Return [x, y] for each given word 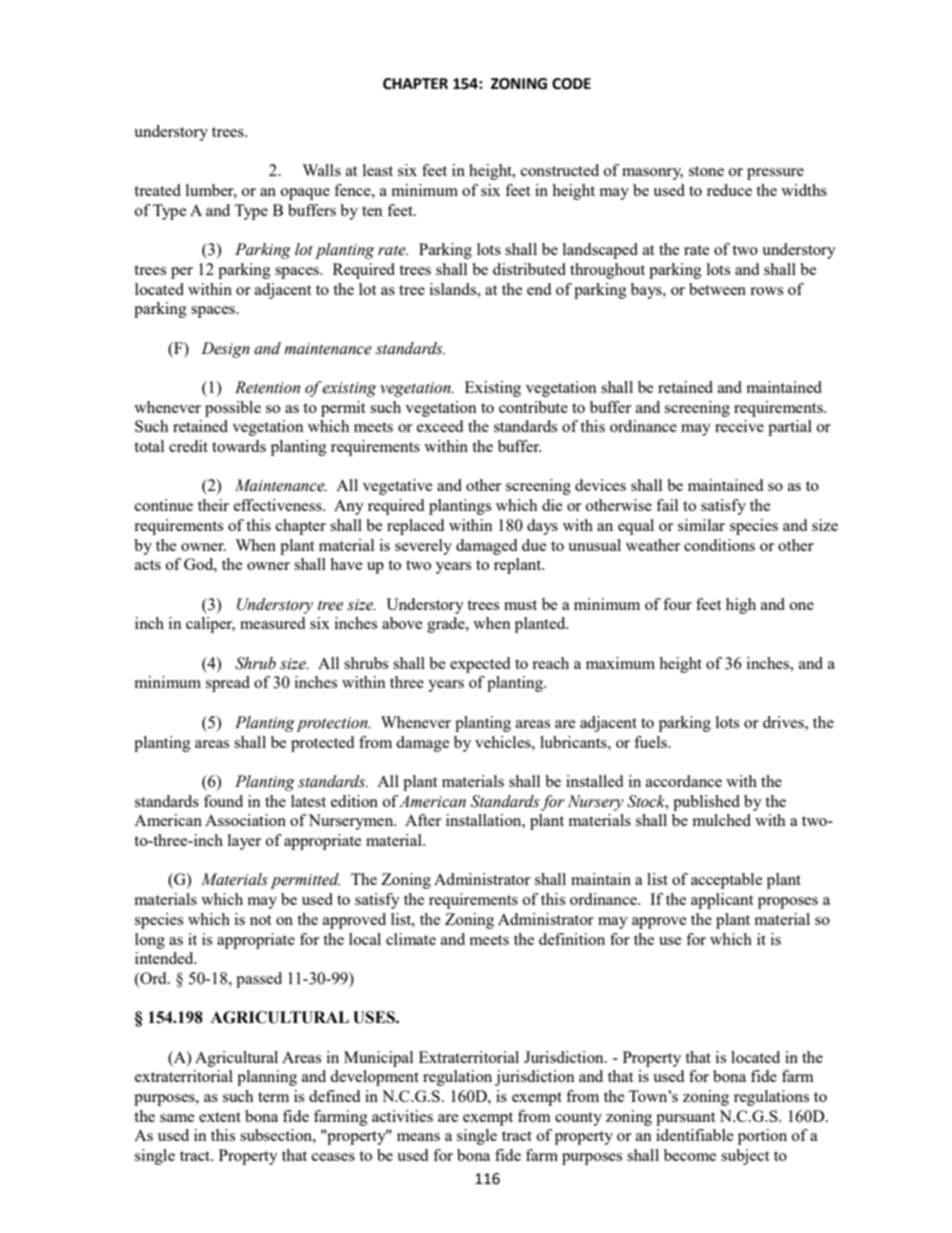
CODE [571, 84]
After [423, 820]
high [741, 606]
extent [220, 1117]
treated [157, 190]
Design [225, 350]
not [260, 920]
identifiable [694, 1135]
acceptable [726, 881]
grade [447, 625]
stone [706, 171]
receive [739, 426]
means [418, 1137]
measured [272, 623]
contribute [533, 407]
